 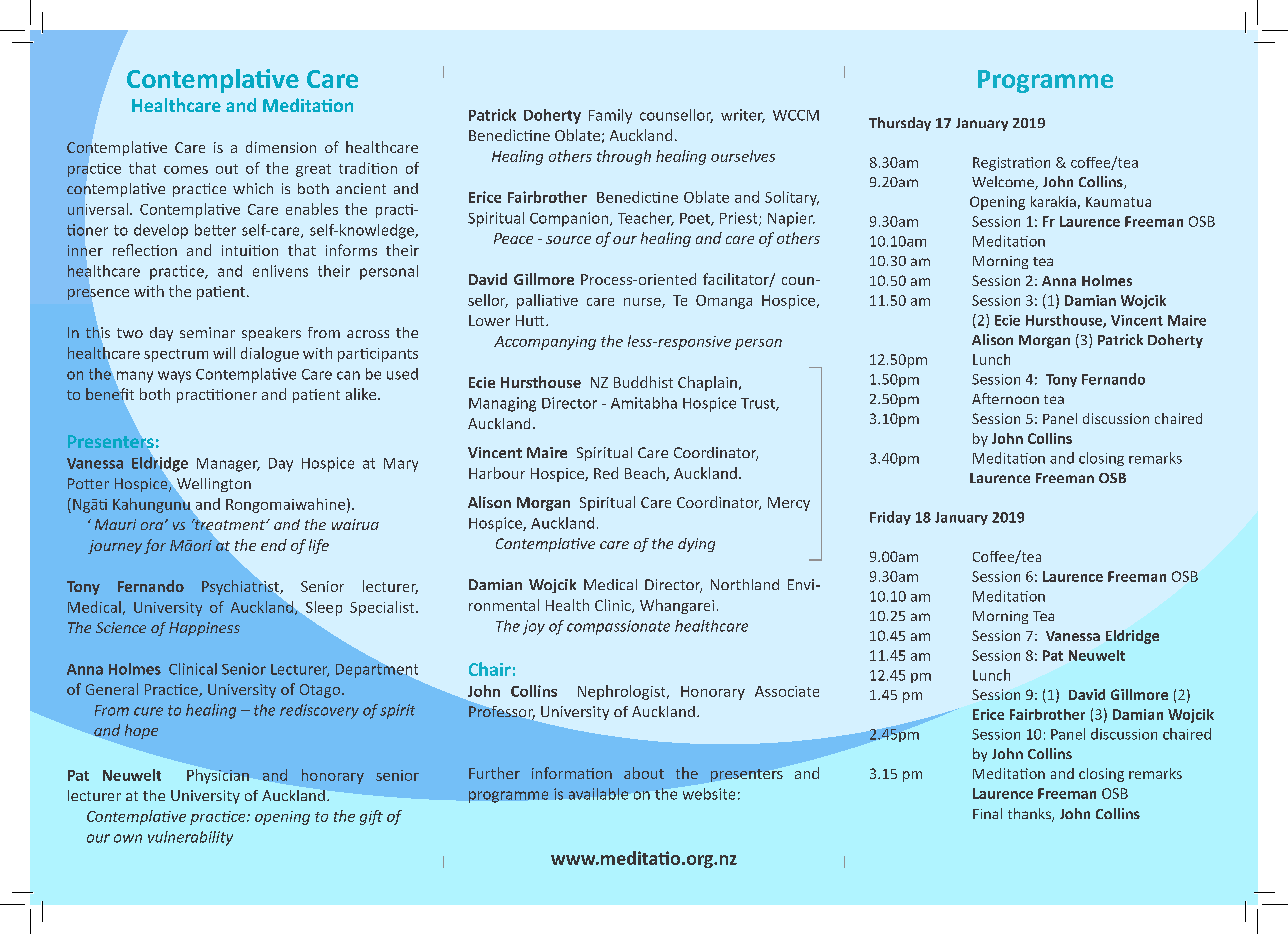 I want to click on Hutt, so click(x=531, y=320).
